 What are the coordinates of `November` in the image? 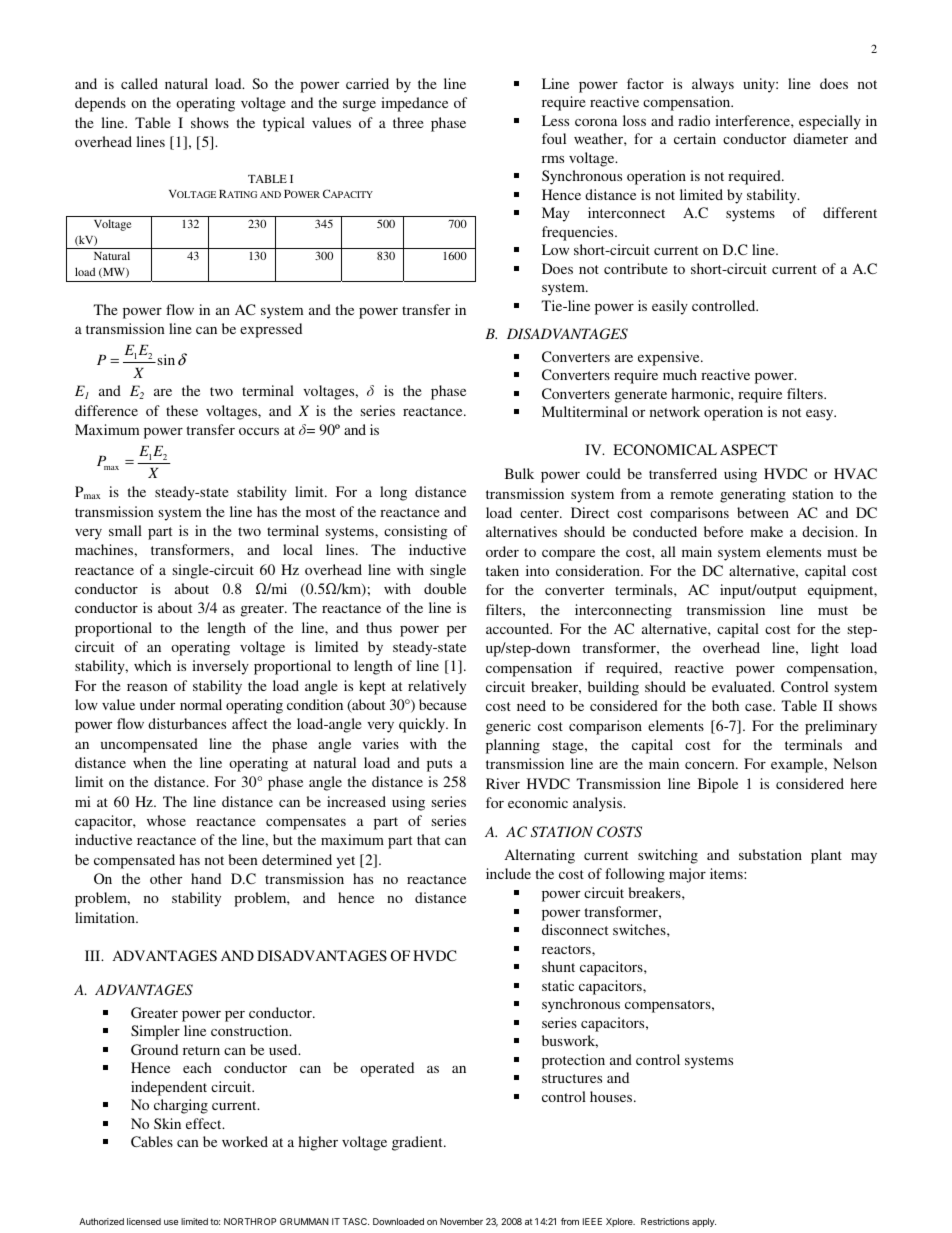 It's located at (461, 1221).
